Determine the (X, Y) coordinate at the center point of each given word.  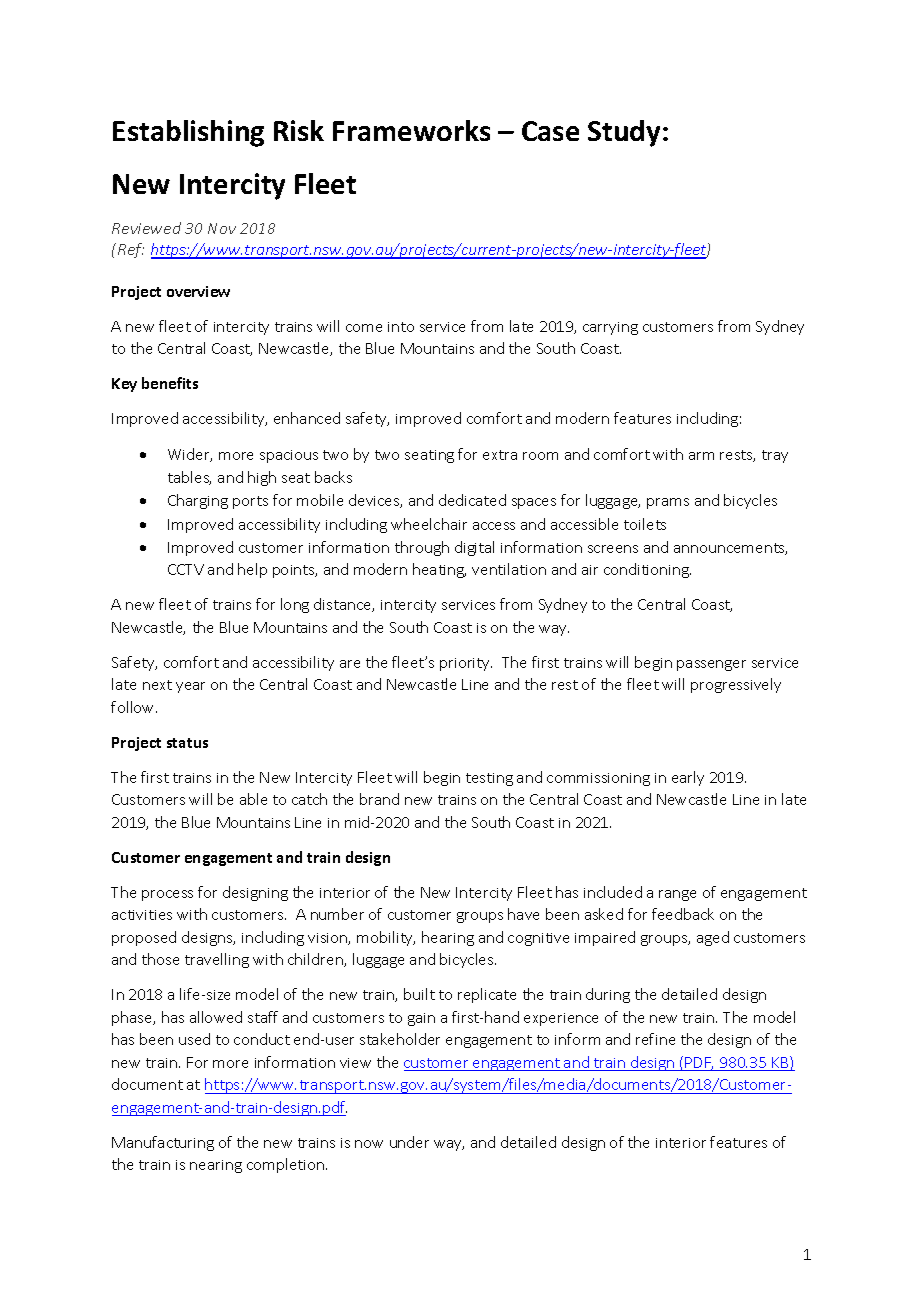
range (677, 895)
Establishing (188, 133)
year (190, 687)
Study (626, 133)
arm (701, 456)
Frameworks (411, 130)
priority (466, 664)
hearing (448, 938)
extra (500, 455)
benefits (170, 383)
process (167, 895)
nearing (216, 1166)
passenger (711, 665)
